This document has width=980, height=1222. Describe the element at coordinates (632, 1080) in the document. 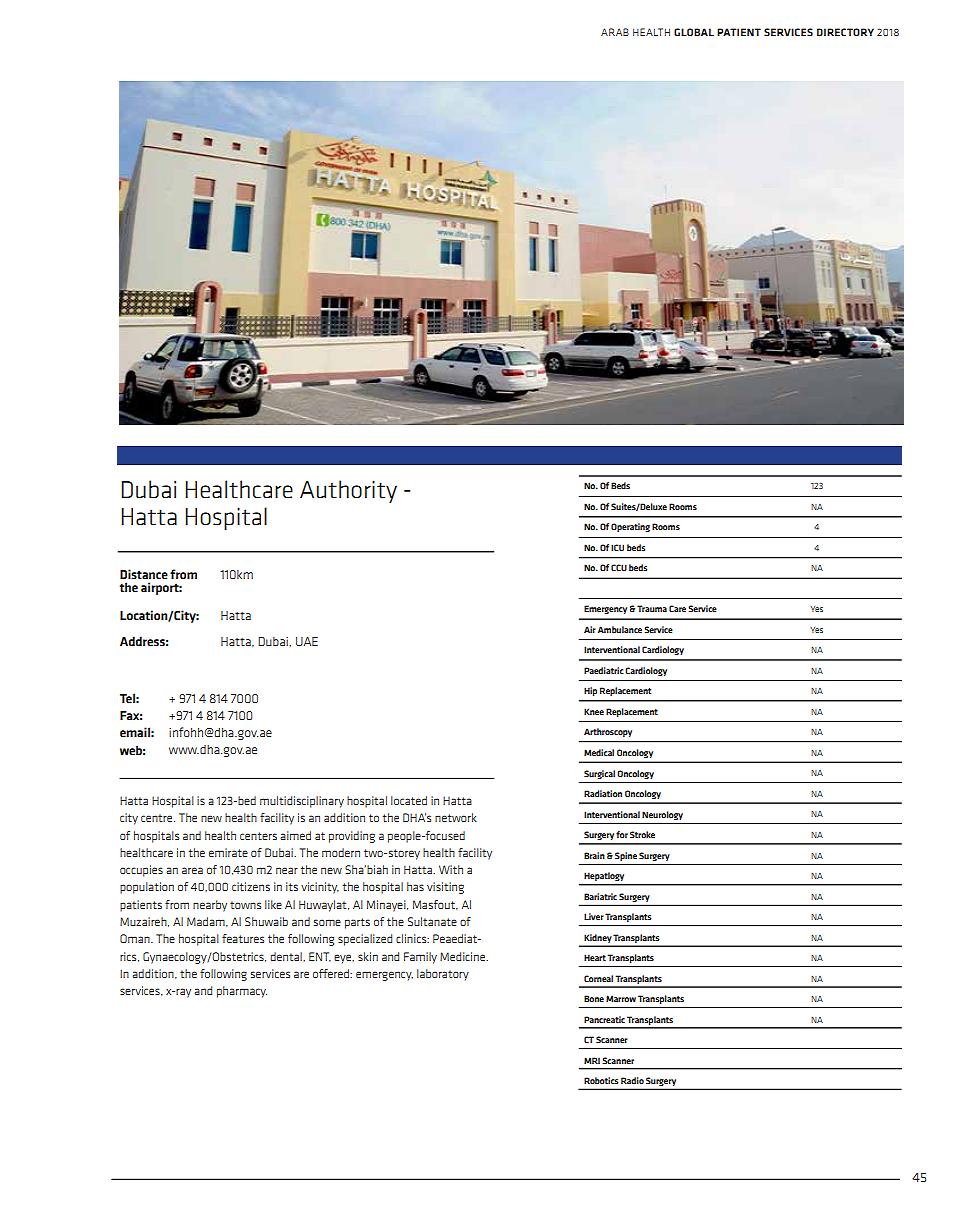

I see `Radio` at that location.
